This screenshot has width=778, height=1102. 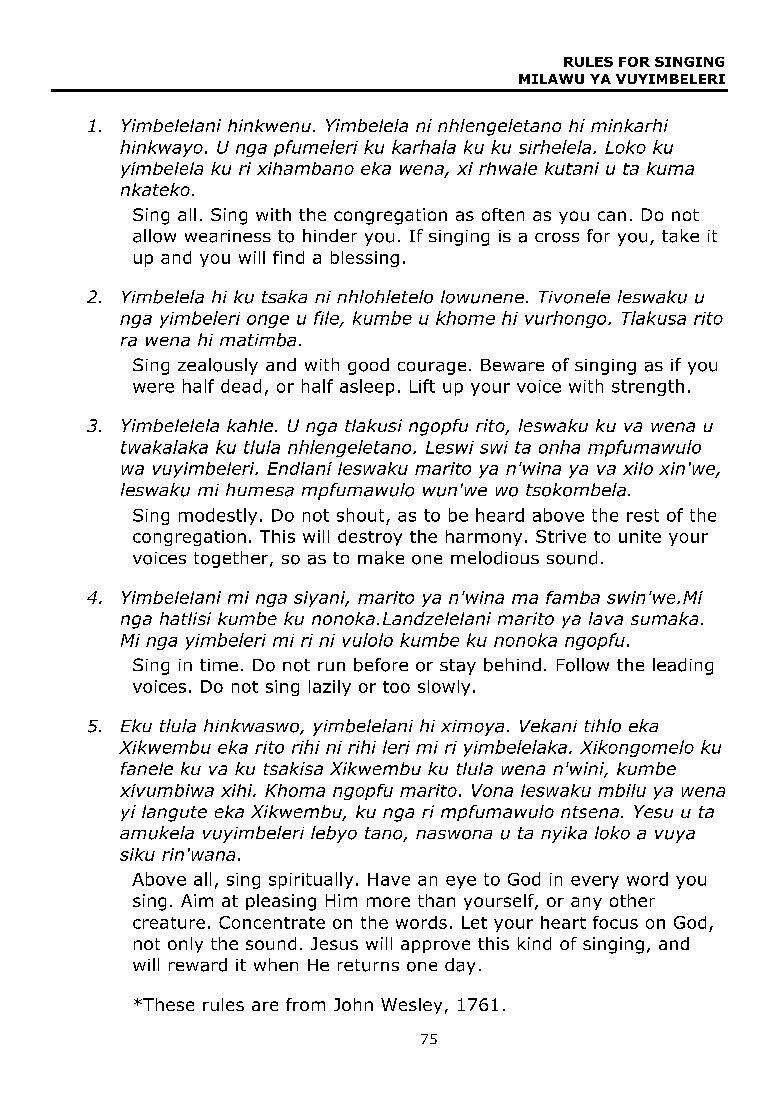 I want to click on reward, so click(x=198, y=965).
